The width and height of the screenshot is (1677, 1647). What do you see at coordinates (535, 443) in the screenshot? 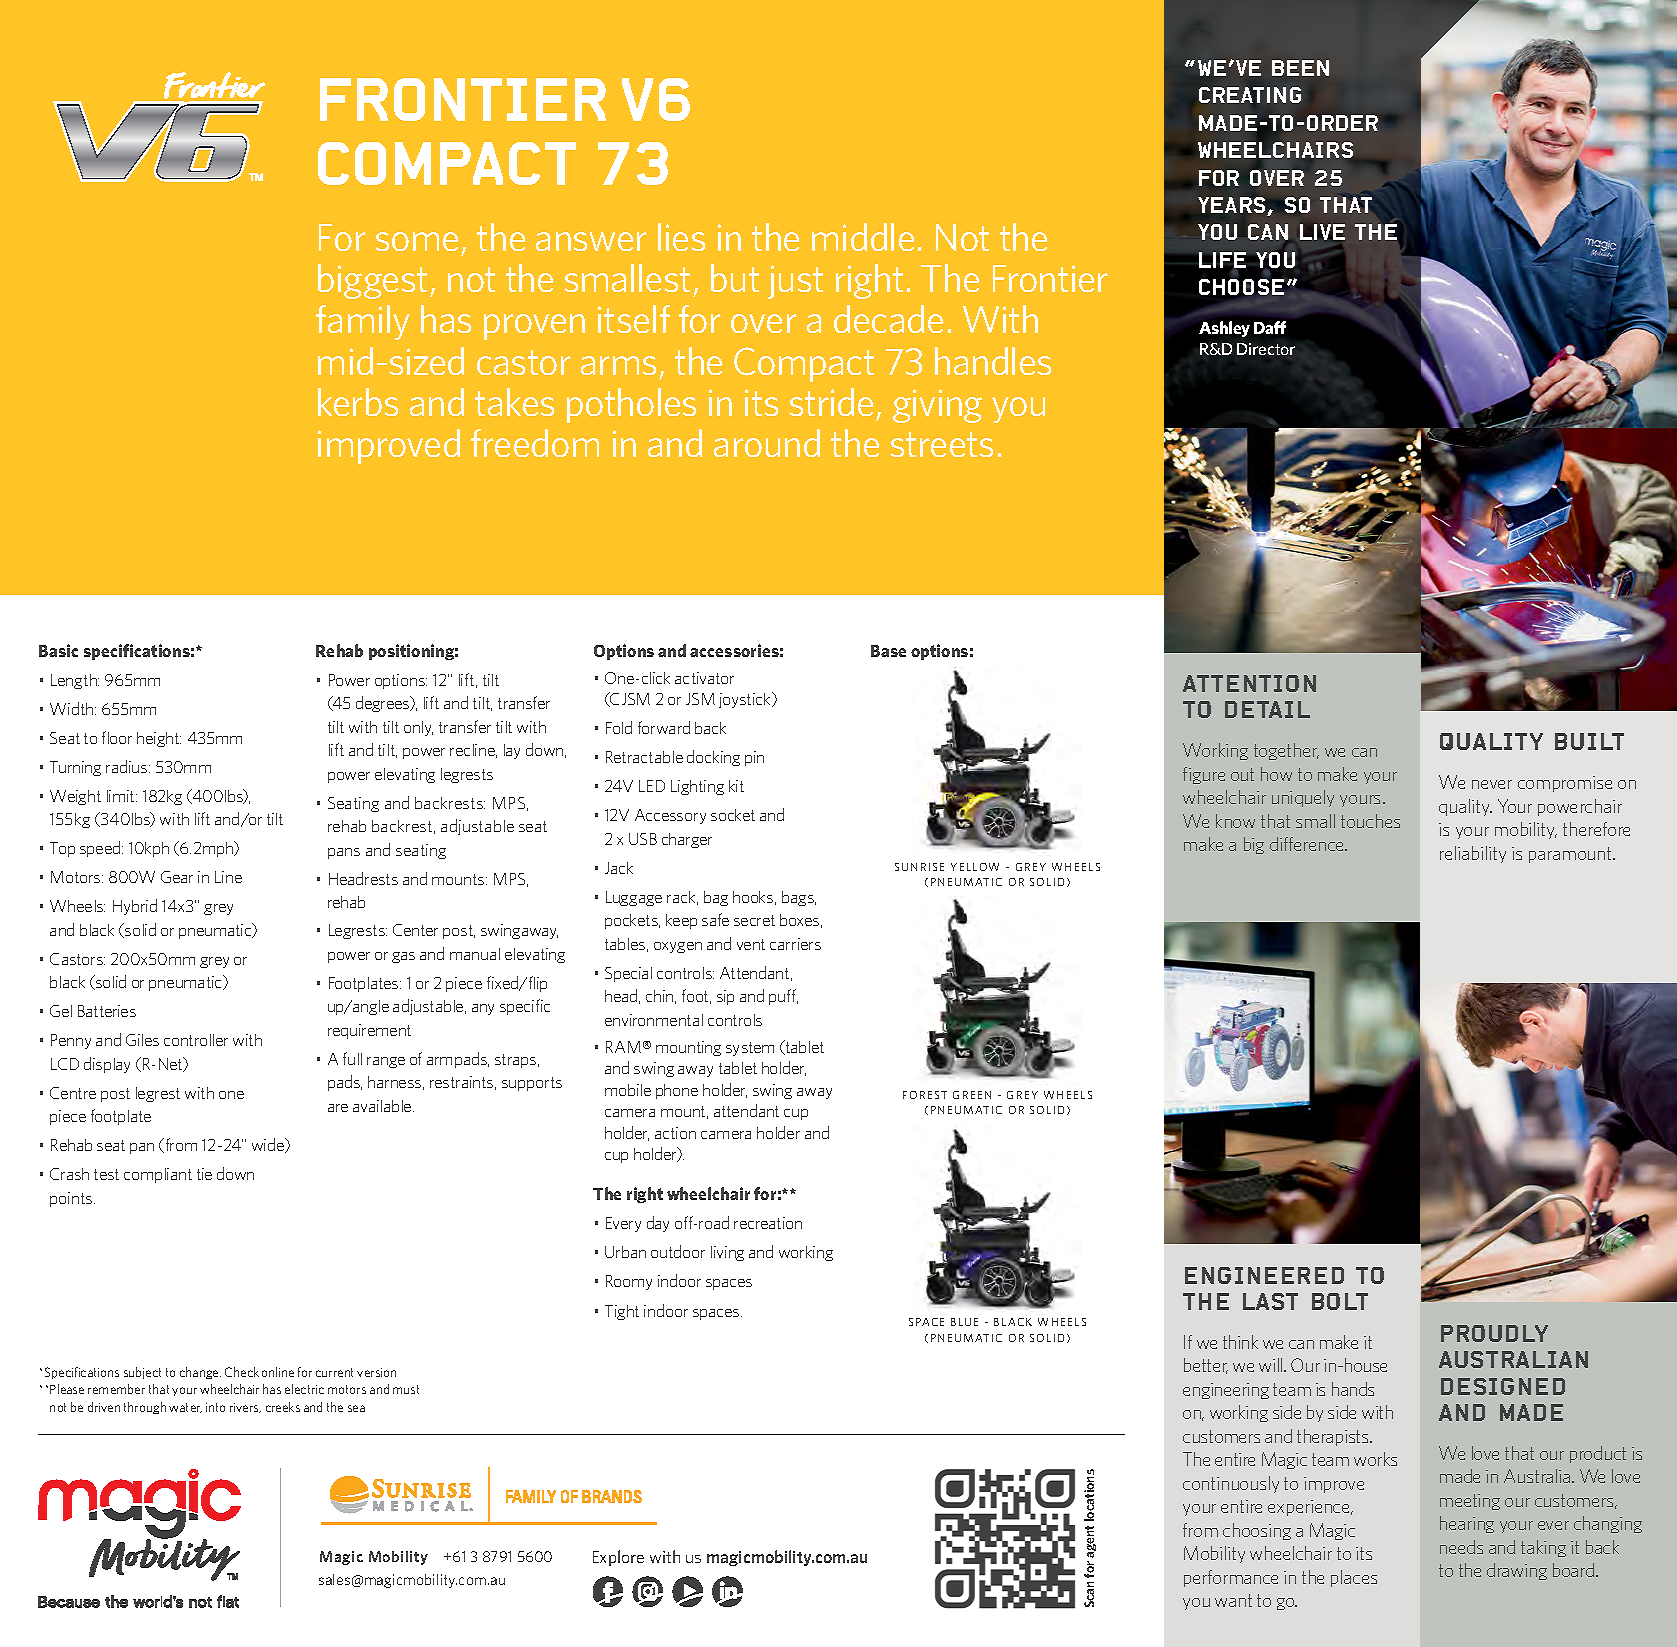
I see `freedom` at bounding box center [535, 443].
